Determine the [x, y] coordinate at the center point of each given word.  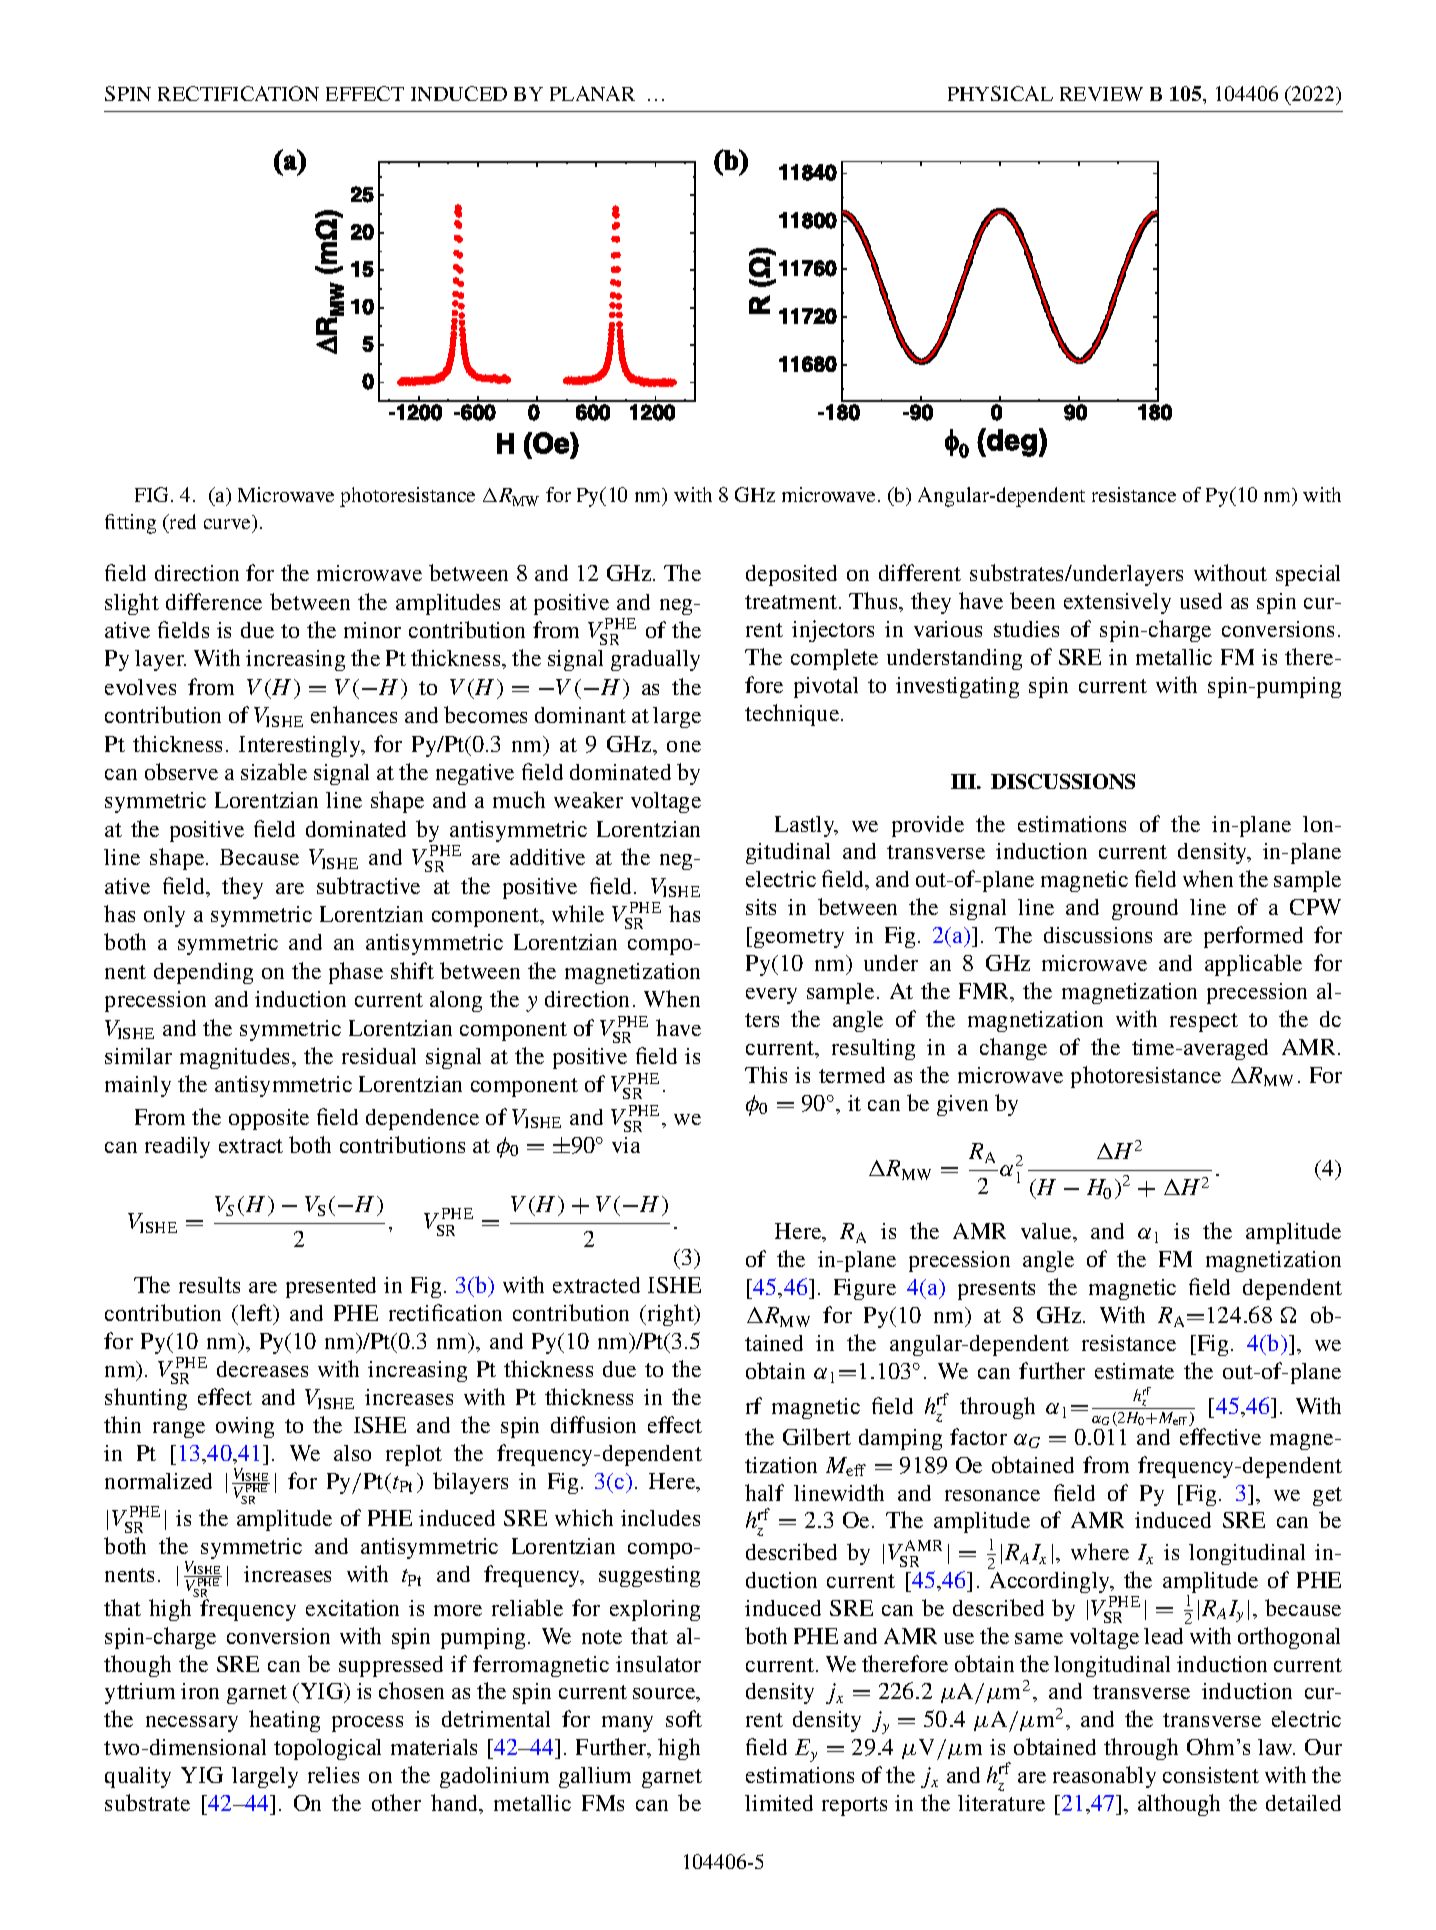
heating [284, 1721]
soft [684, 1718]
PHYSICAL [1000, 93]
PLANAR [592, 93]
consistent [1211, 1775]
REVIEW [1101, 94]
